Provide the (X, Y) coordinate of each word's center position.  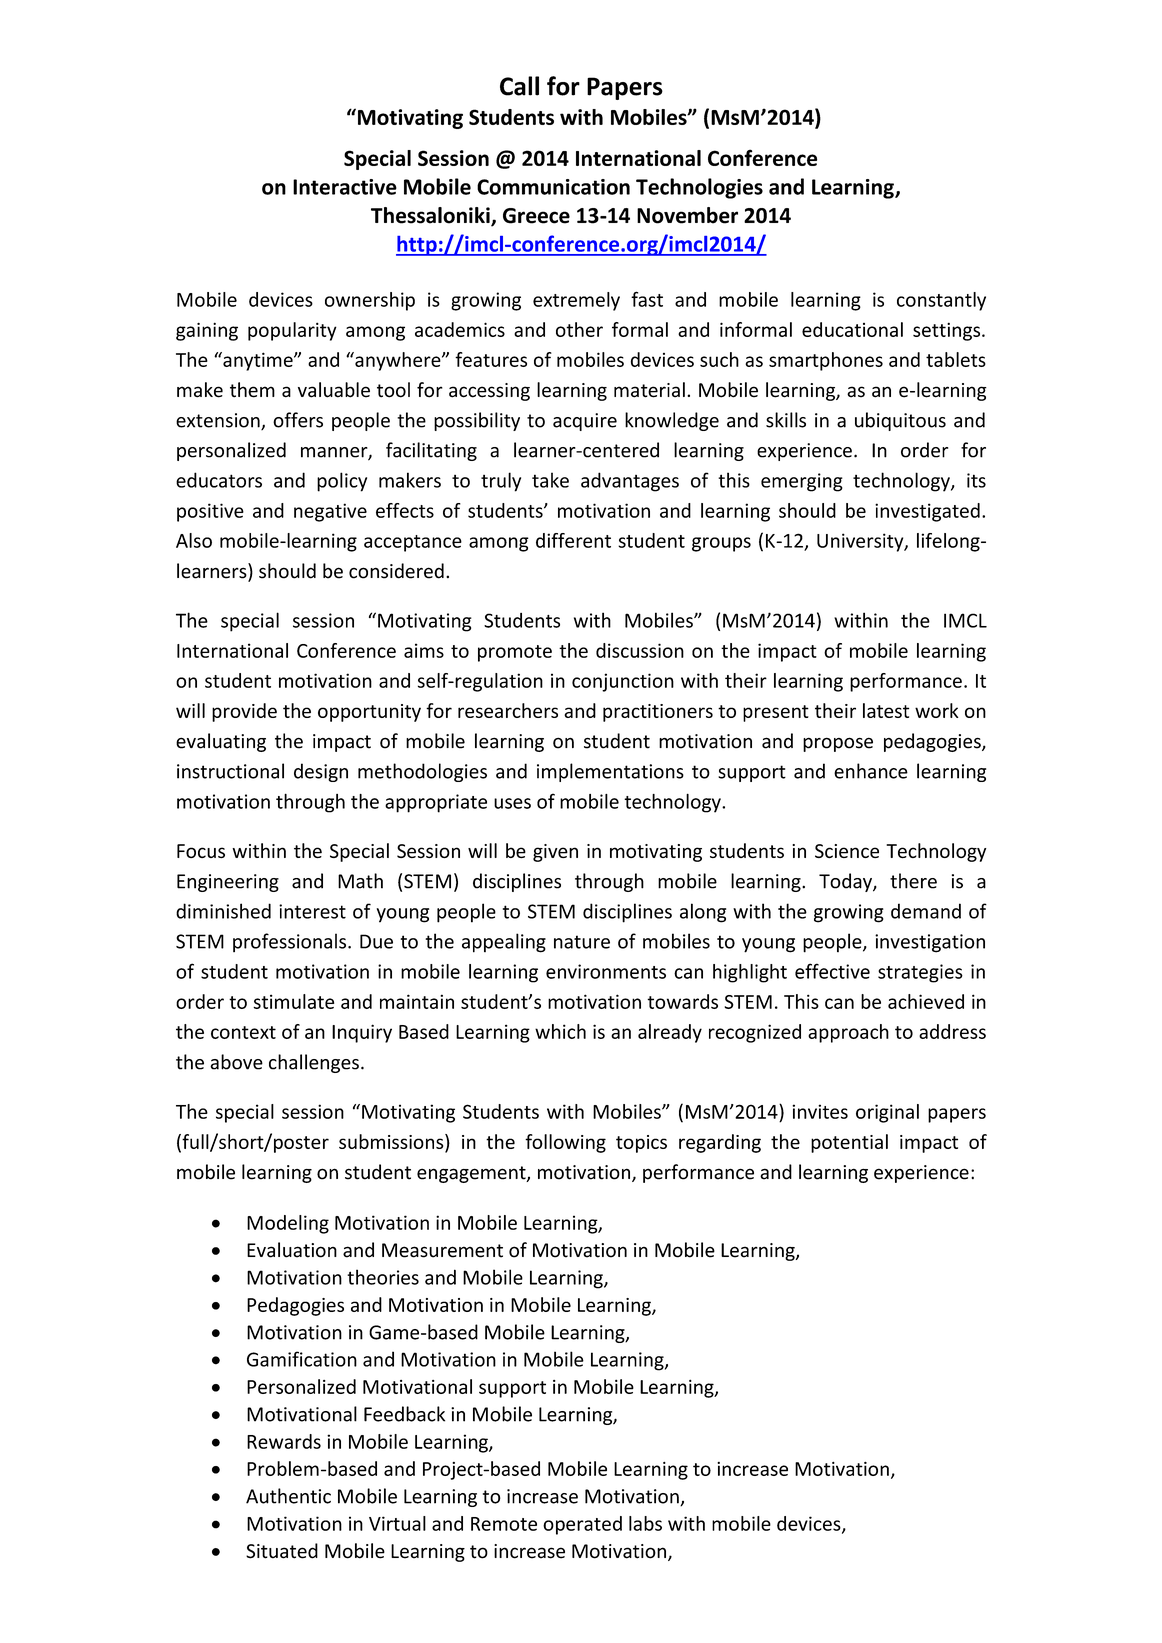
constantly (941, 301)
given (555, 853)
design (321, 772)
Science (847, 851)
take (550, 480)
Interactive (345, 187)
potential (849, 1143)
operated (582, 1525)
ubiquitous (900, 421)
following (565, 1143)
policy (342, 482)
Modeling (288, 1224)
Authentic (288, 1496)
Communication (553, 187)
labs (645, 1523)
